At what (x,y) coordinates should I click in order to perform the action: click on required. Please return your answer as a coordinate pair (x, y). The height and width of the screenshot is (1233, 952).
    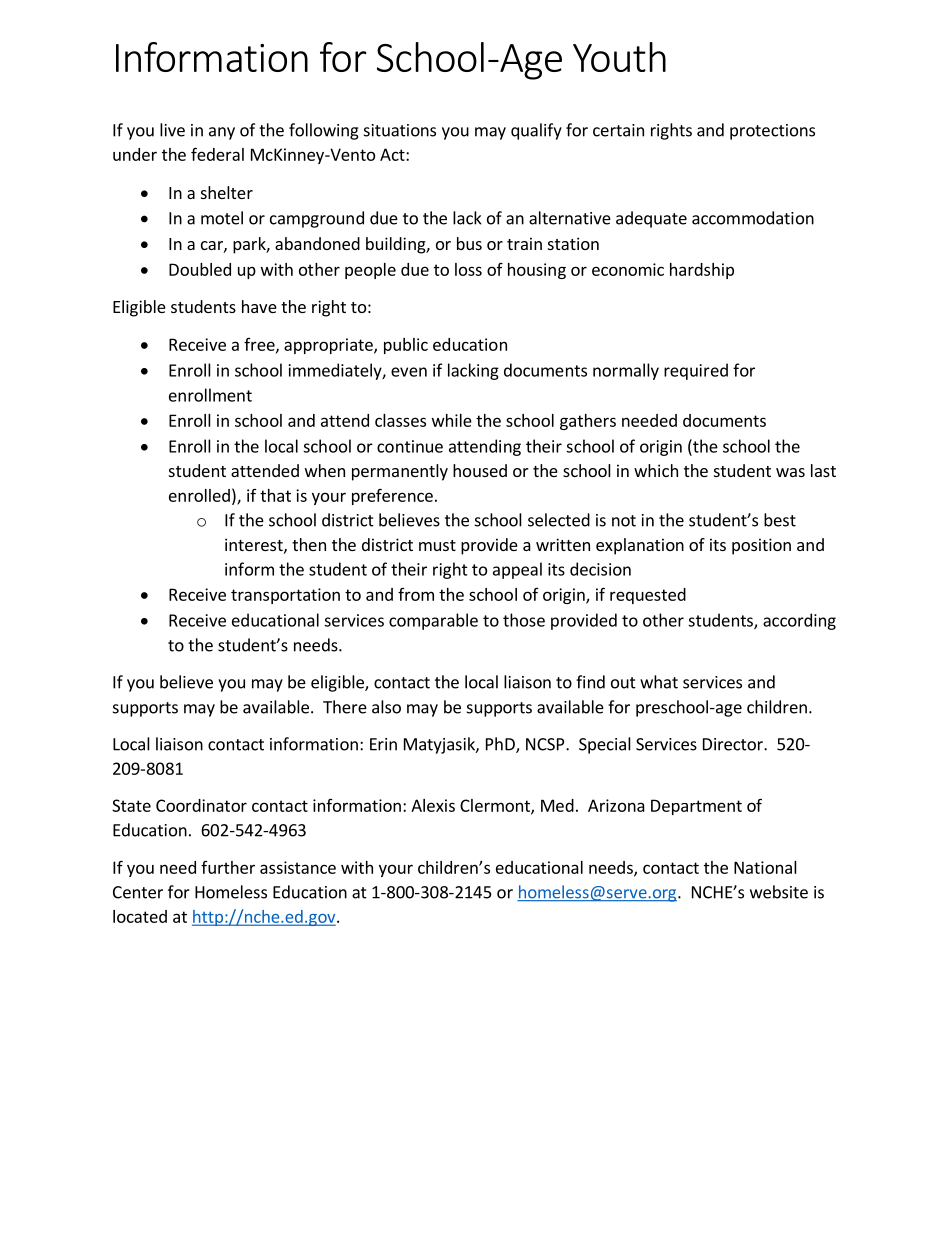
    Looking at the image, I should click on (696, 371).
